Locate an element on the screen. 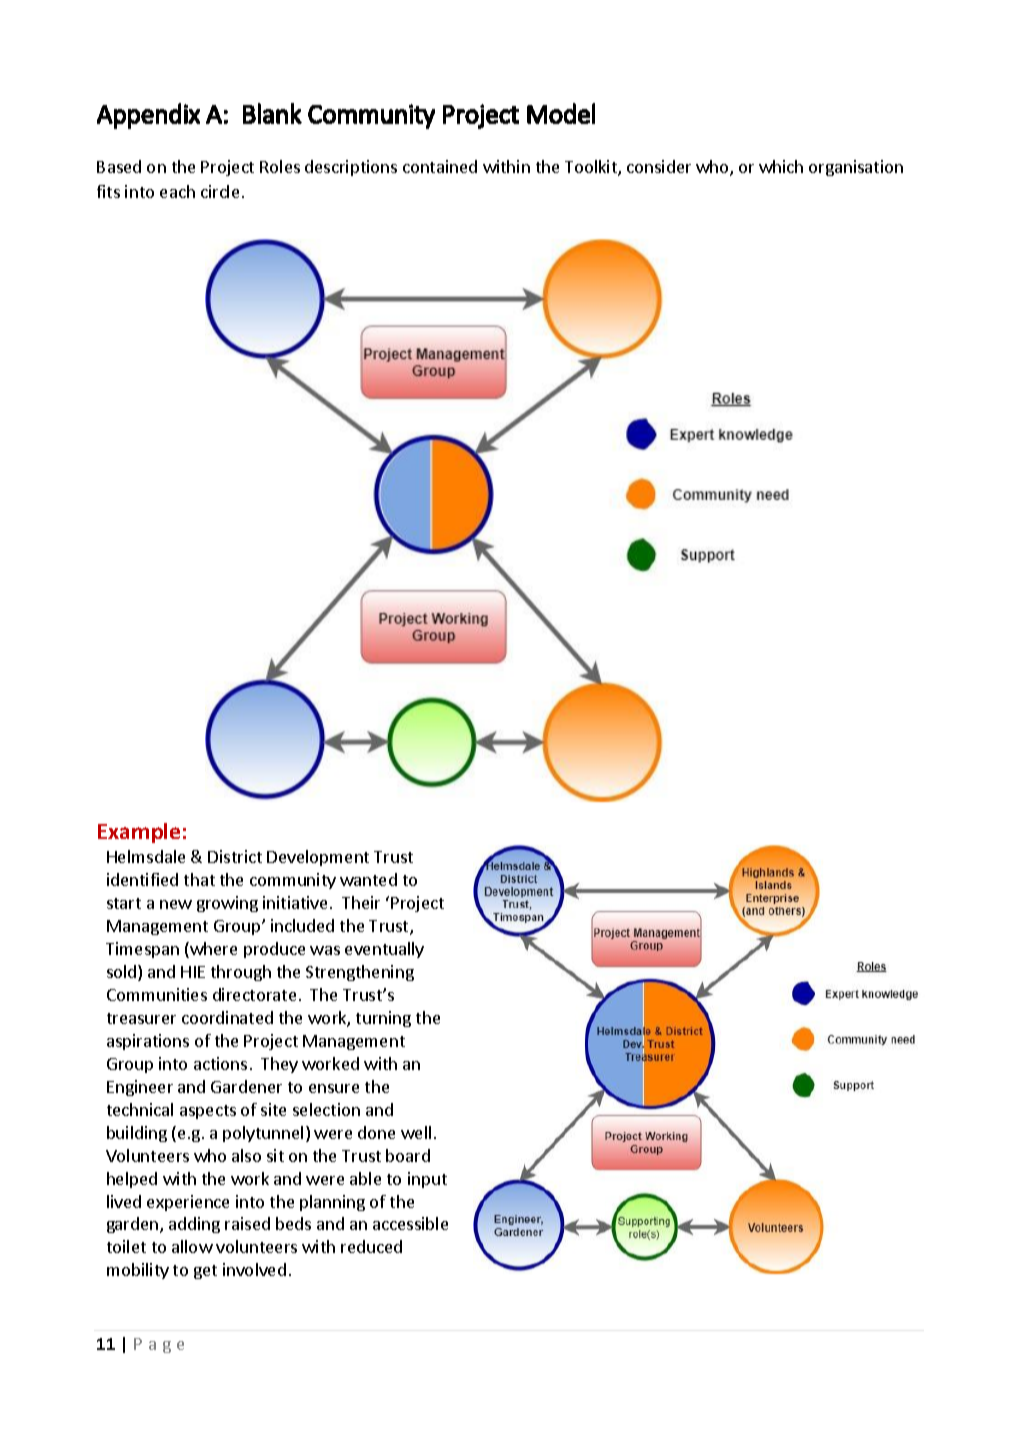  organisation is located at coordinates (856, 168).
